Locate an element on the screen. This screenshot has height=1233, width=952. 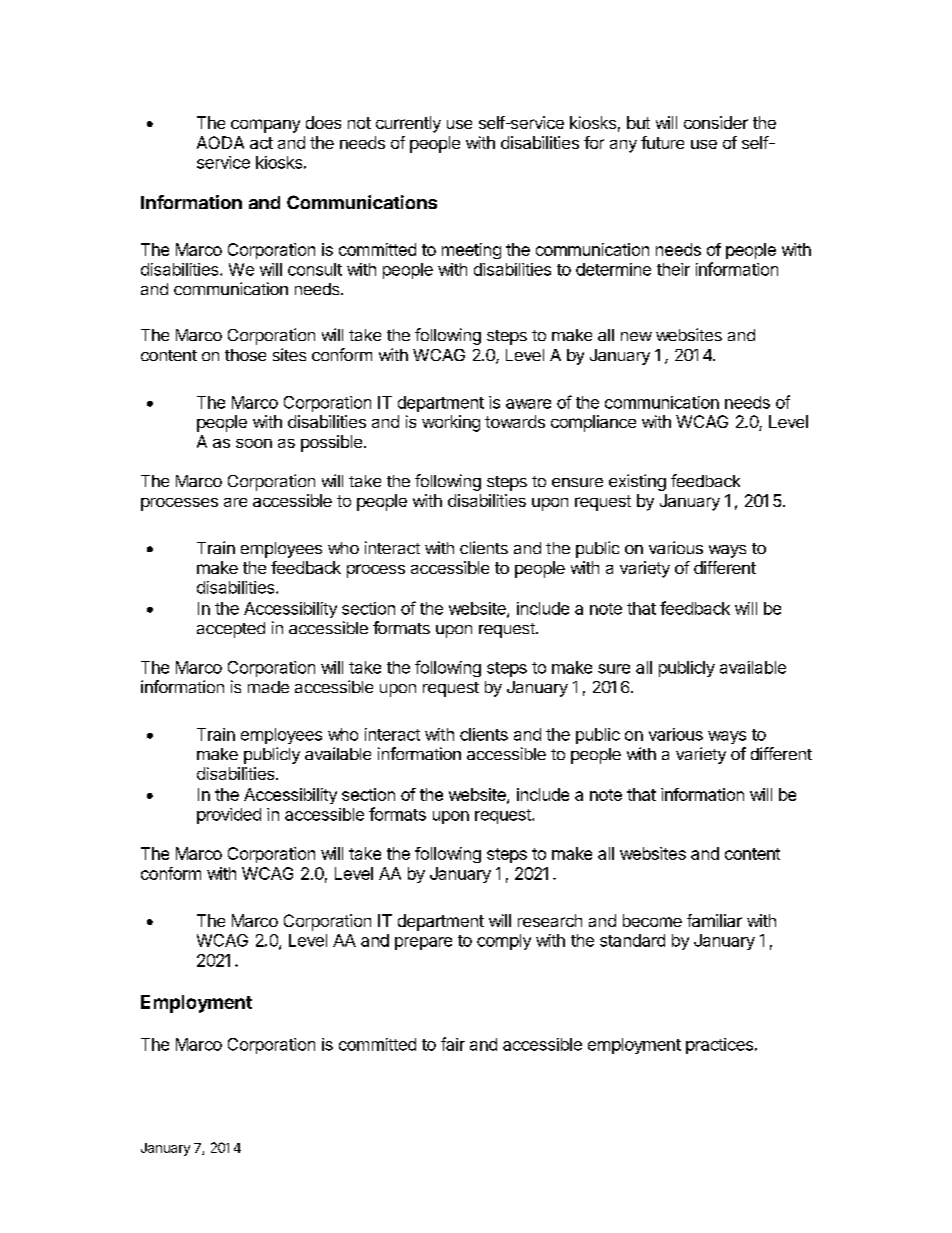
prepare is located at coordinates (423, 943).
